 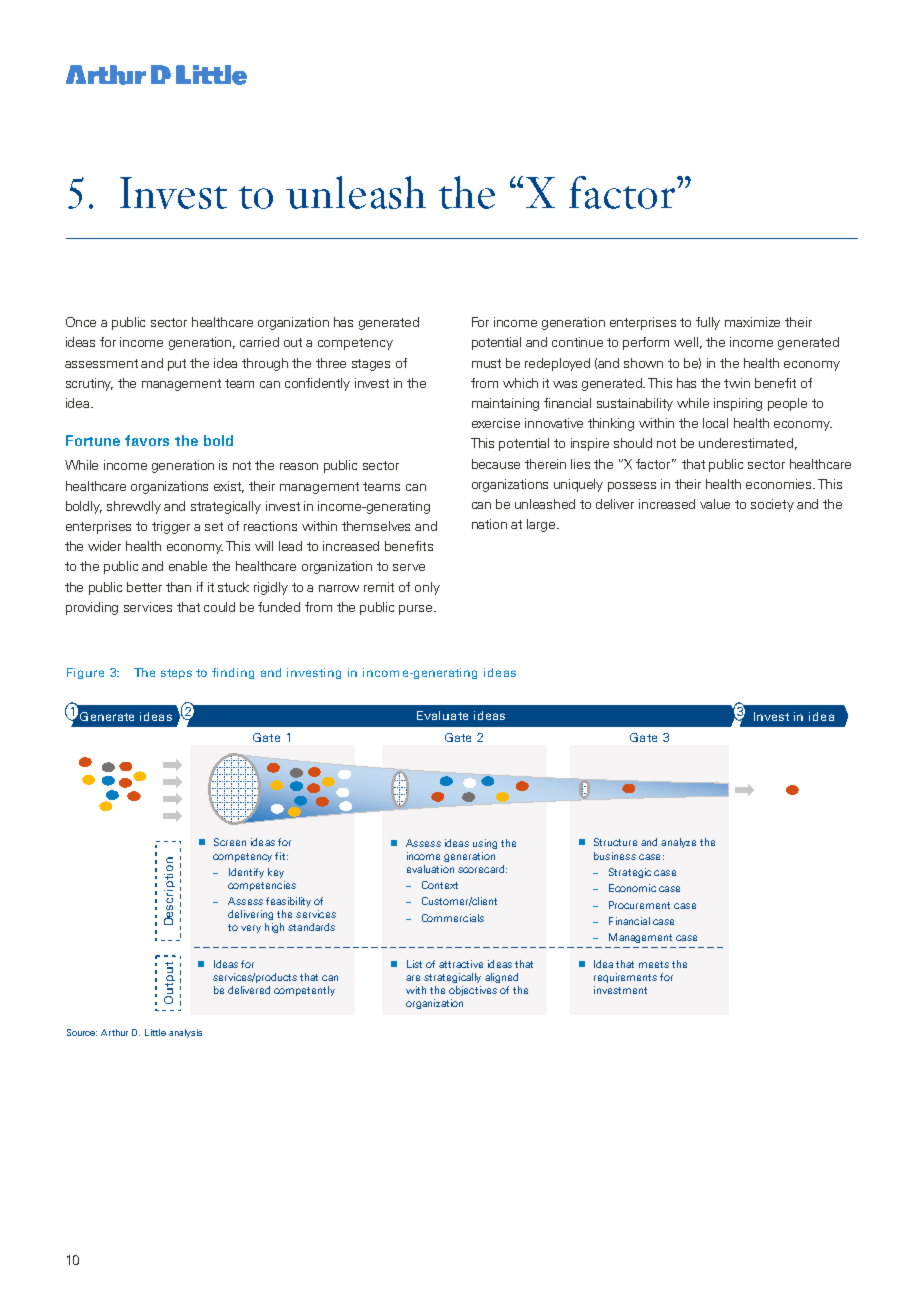 I want to click on fully, so click(x=708, y=323).
